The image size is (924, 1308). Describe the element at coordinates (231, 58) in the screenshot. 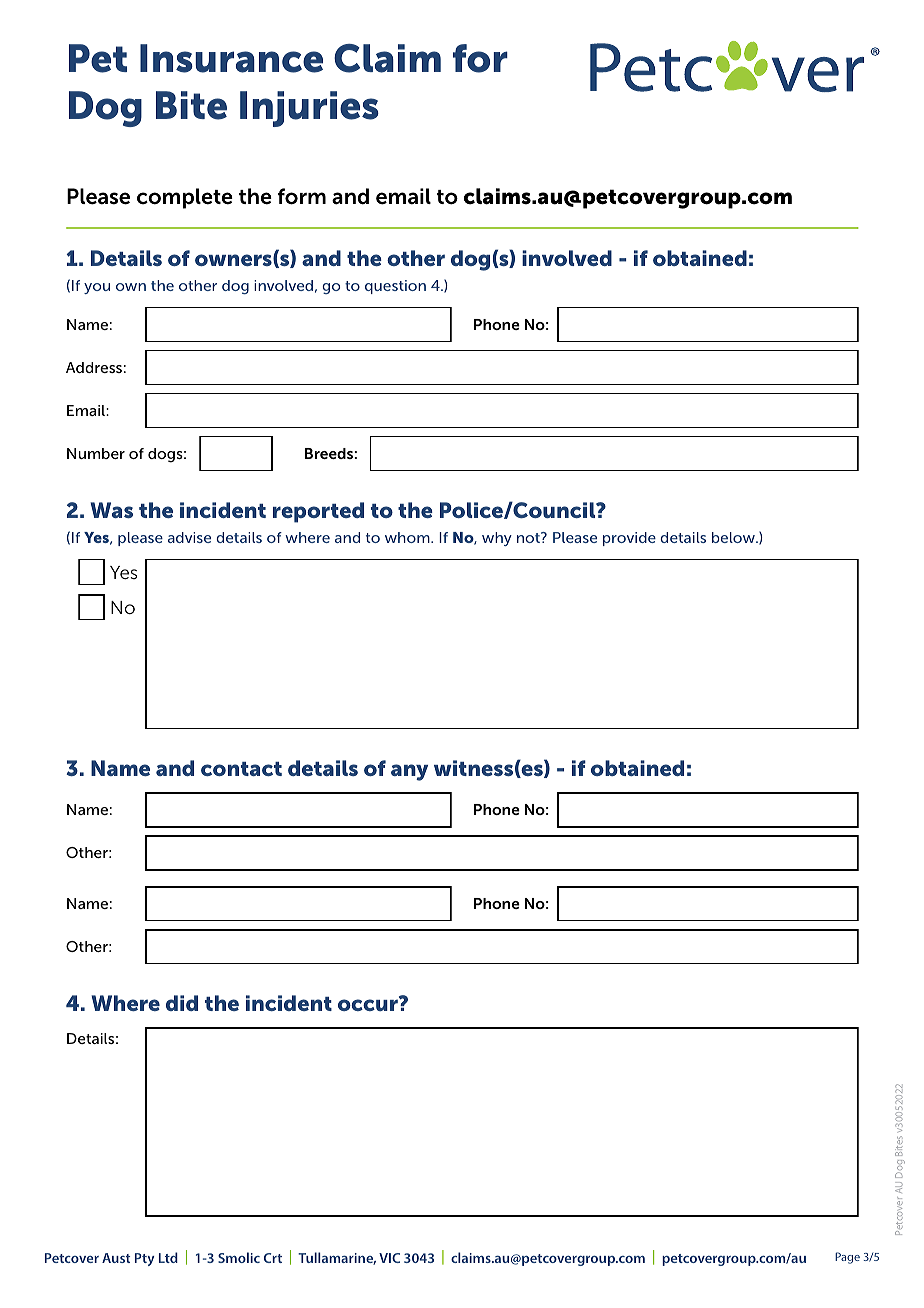

I see `Insurance` at that location.
